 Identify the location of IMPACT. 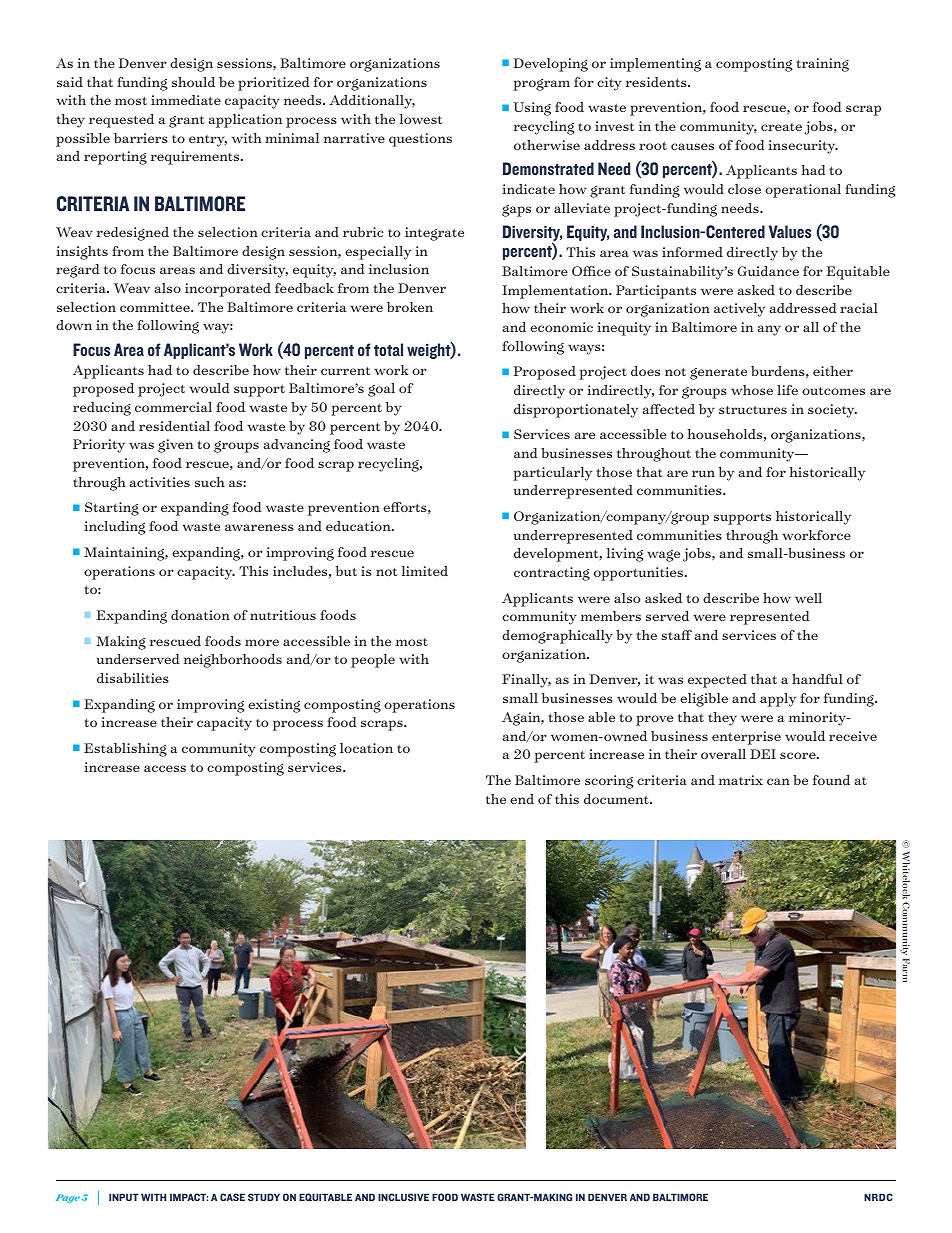
(189, 1197).
